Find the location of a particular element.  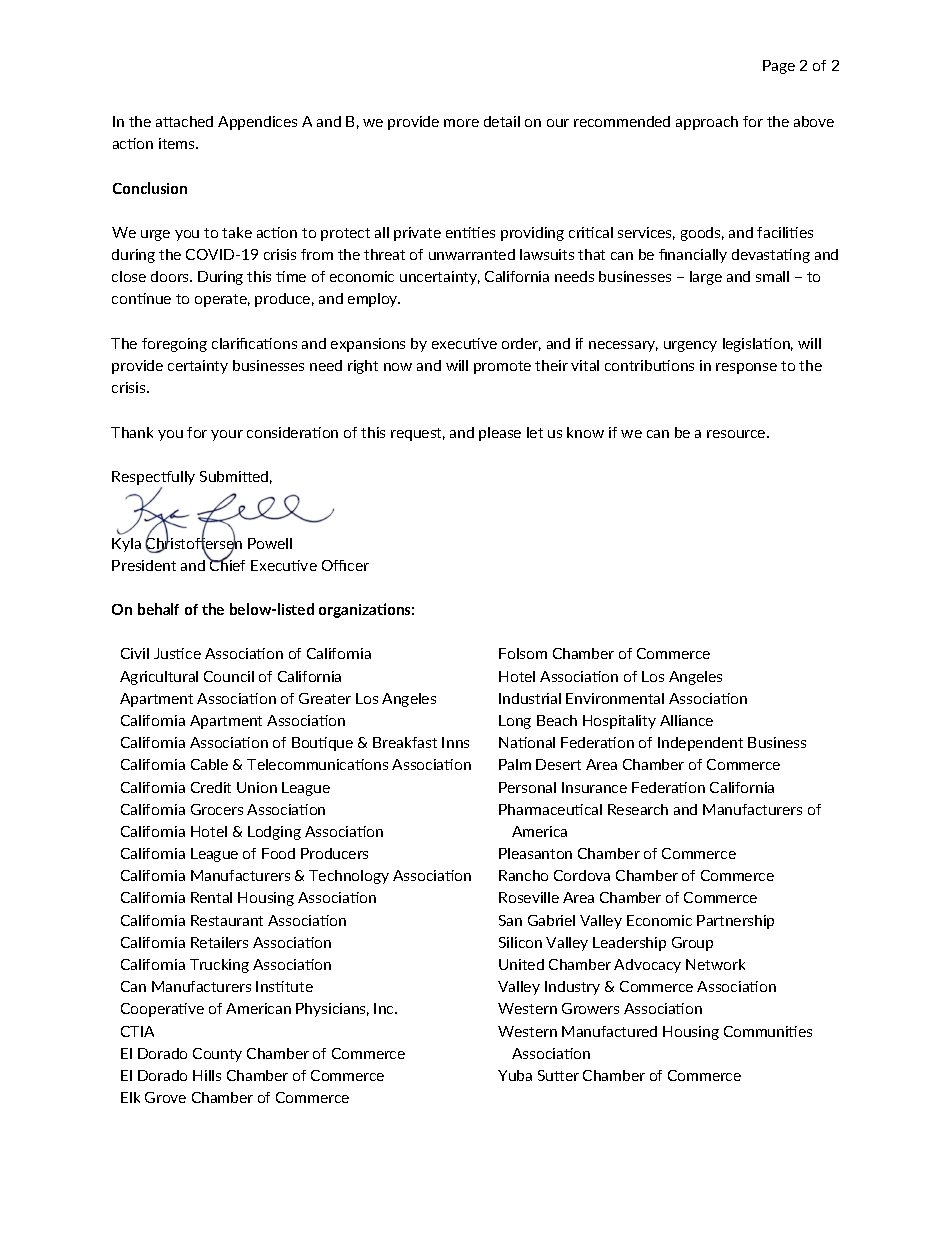

more is located at coordinates (461, 123).
